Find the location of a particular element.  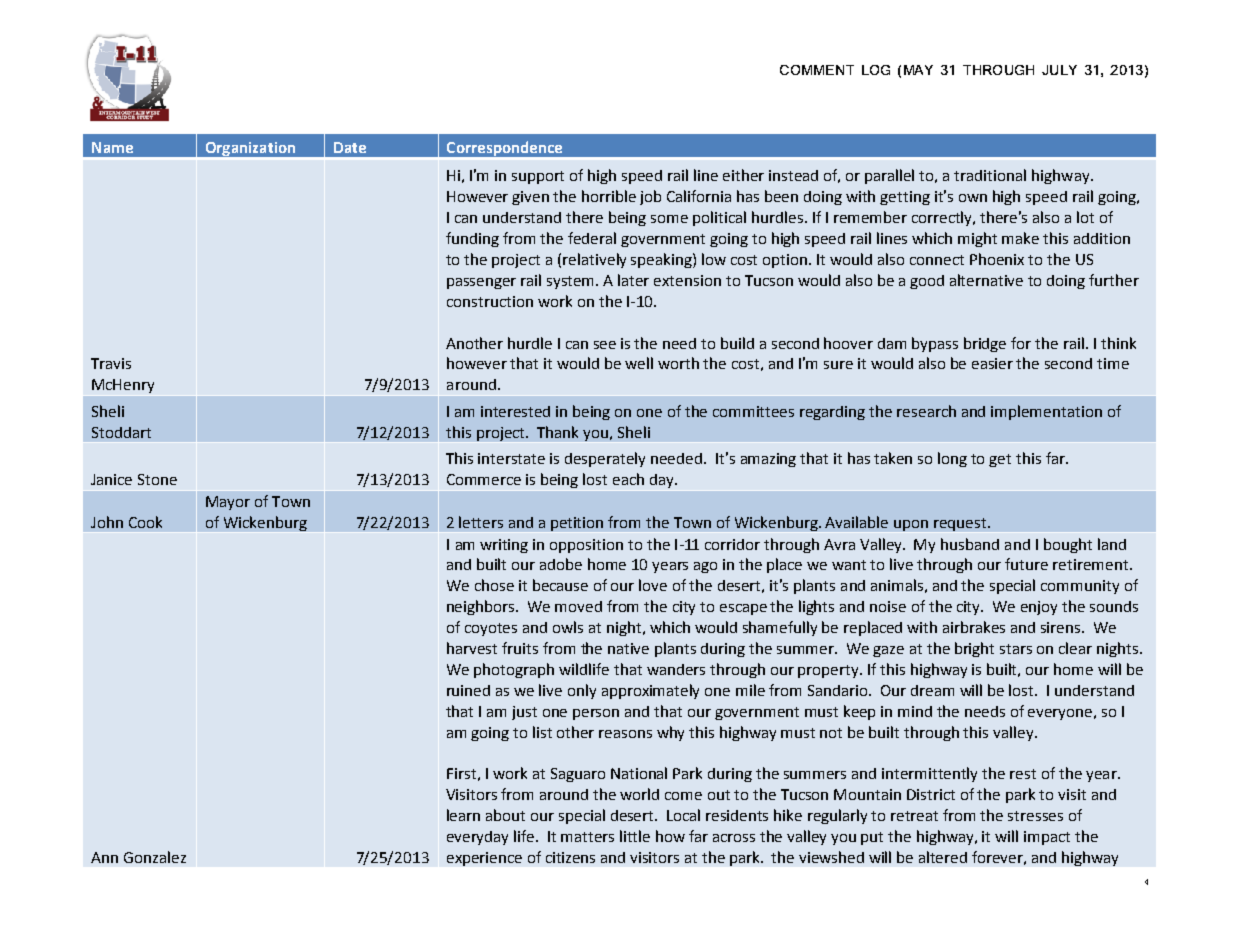

stars is located at coordinates (1016, 649).
